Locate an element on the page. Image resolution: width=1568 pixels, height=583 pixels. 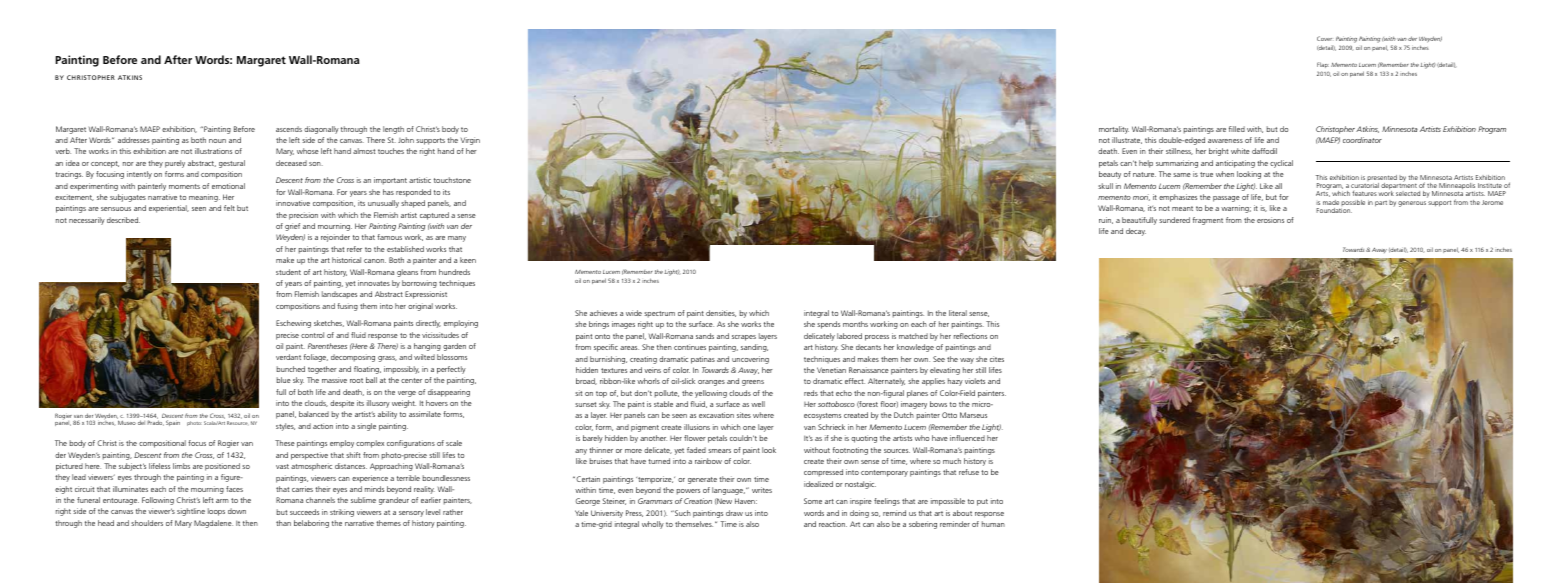
erosions is located at coordinates (1270, 220).
